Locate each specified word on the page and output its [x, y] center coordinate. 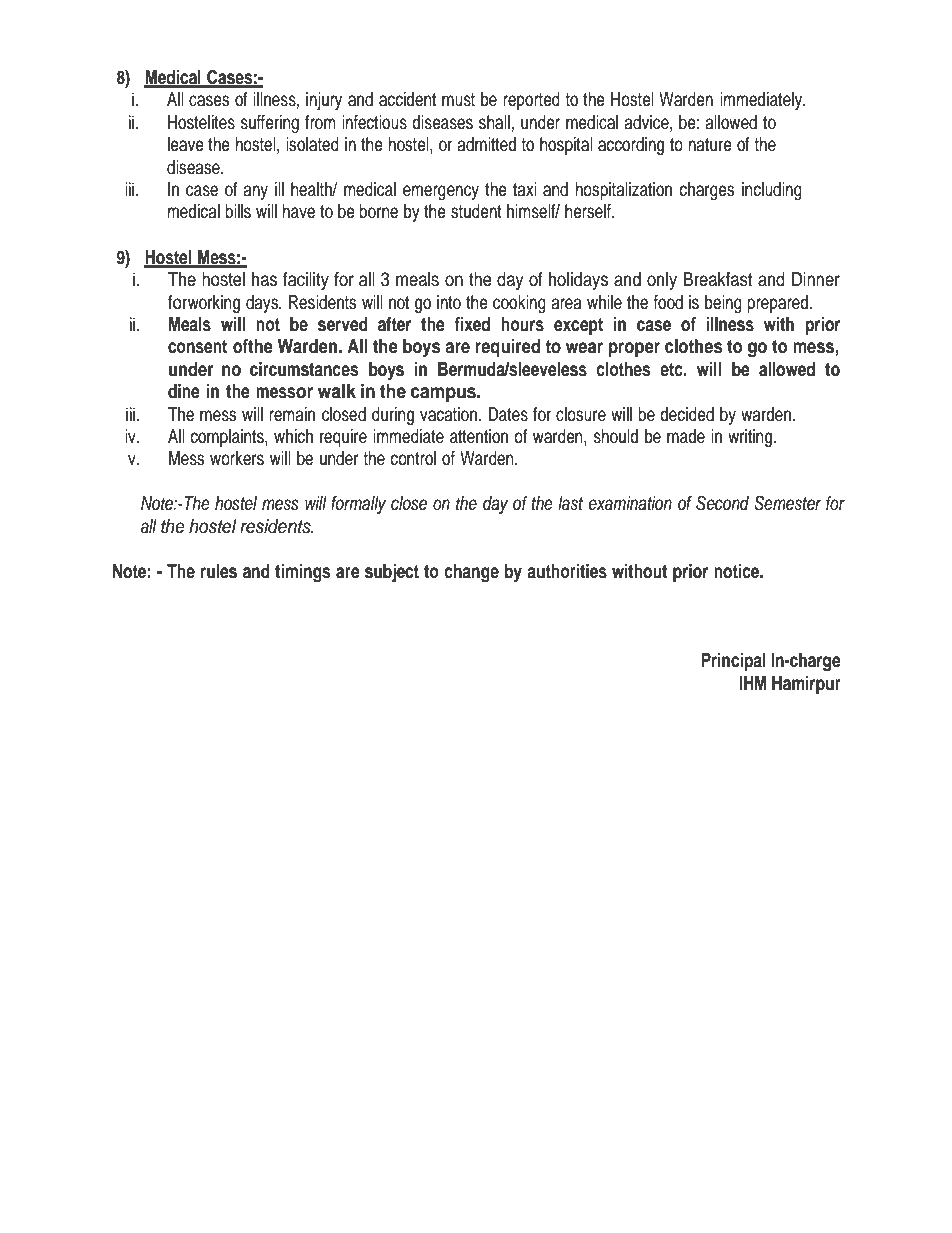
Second [722, 503]
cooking [519, 304]
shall [494, 122]
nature [710, 145]
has [264, 279]
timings [302, 573]
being [723, 304]
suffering [269, 124]
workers [237, 458]
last [570, 503]
